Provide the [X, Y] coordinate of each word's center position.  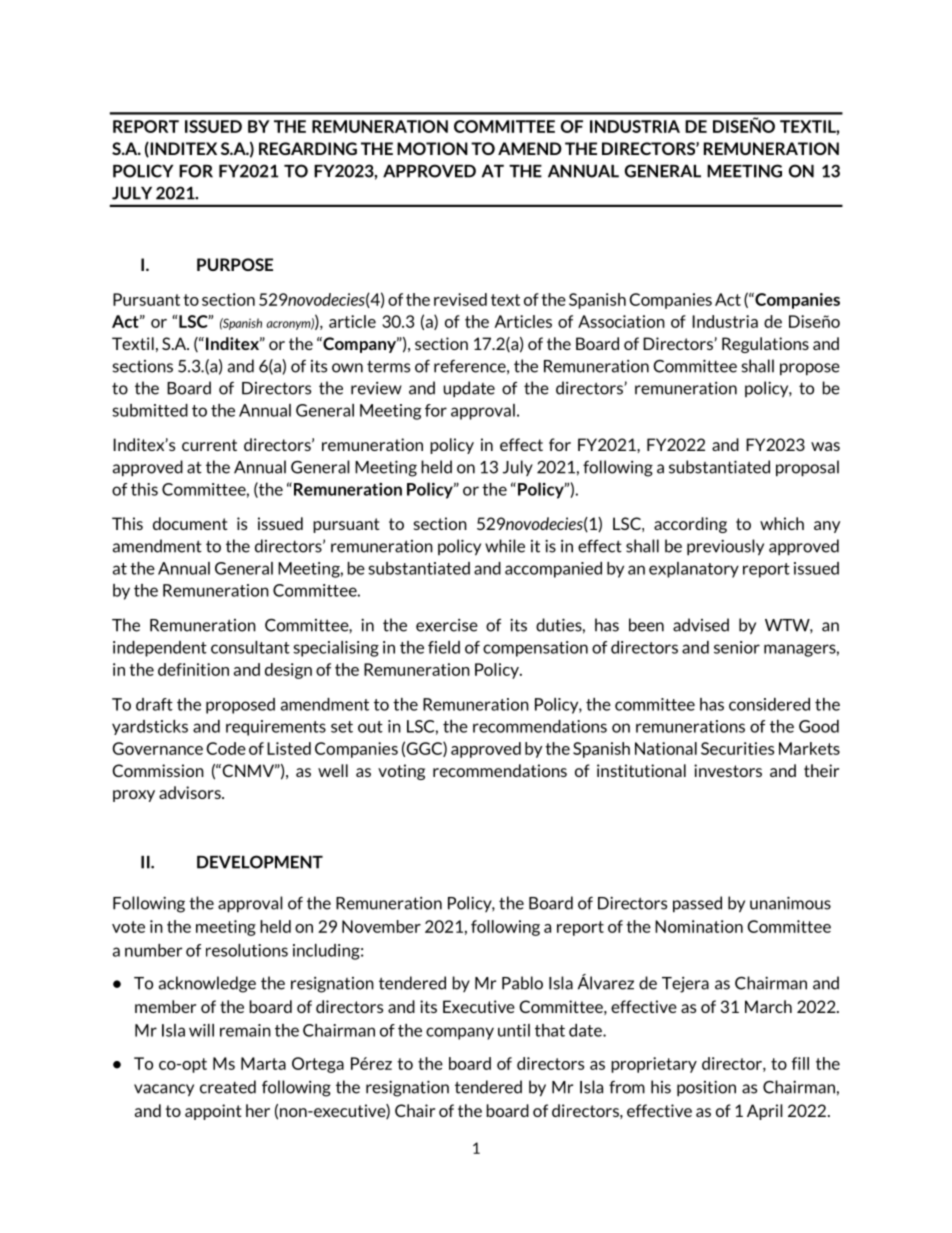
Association [621, 321]
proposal [807, 468]
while [505, 546]
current [209, 445]
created [228, 1087]
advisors [191, 792]
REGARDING [308, 148]
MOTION [432, 148]
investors [728, 770]
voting [401, 772]
